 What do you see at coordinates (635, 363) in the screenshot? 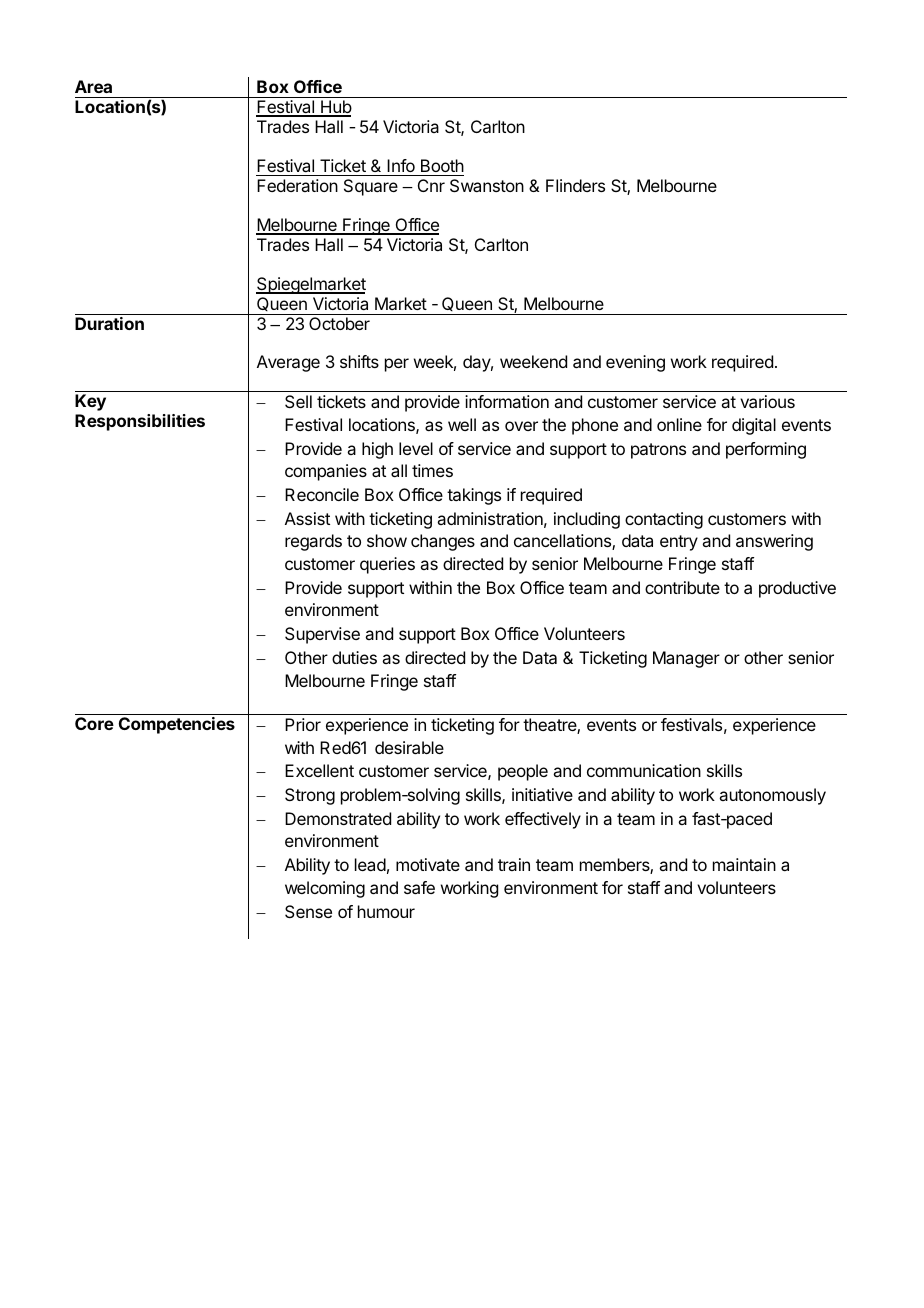
I see `evening` at bounding box center [635, 363].
